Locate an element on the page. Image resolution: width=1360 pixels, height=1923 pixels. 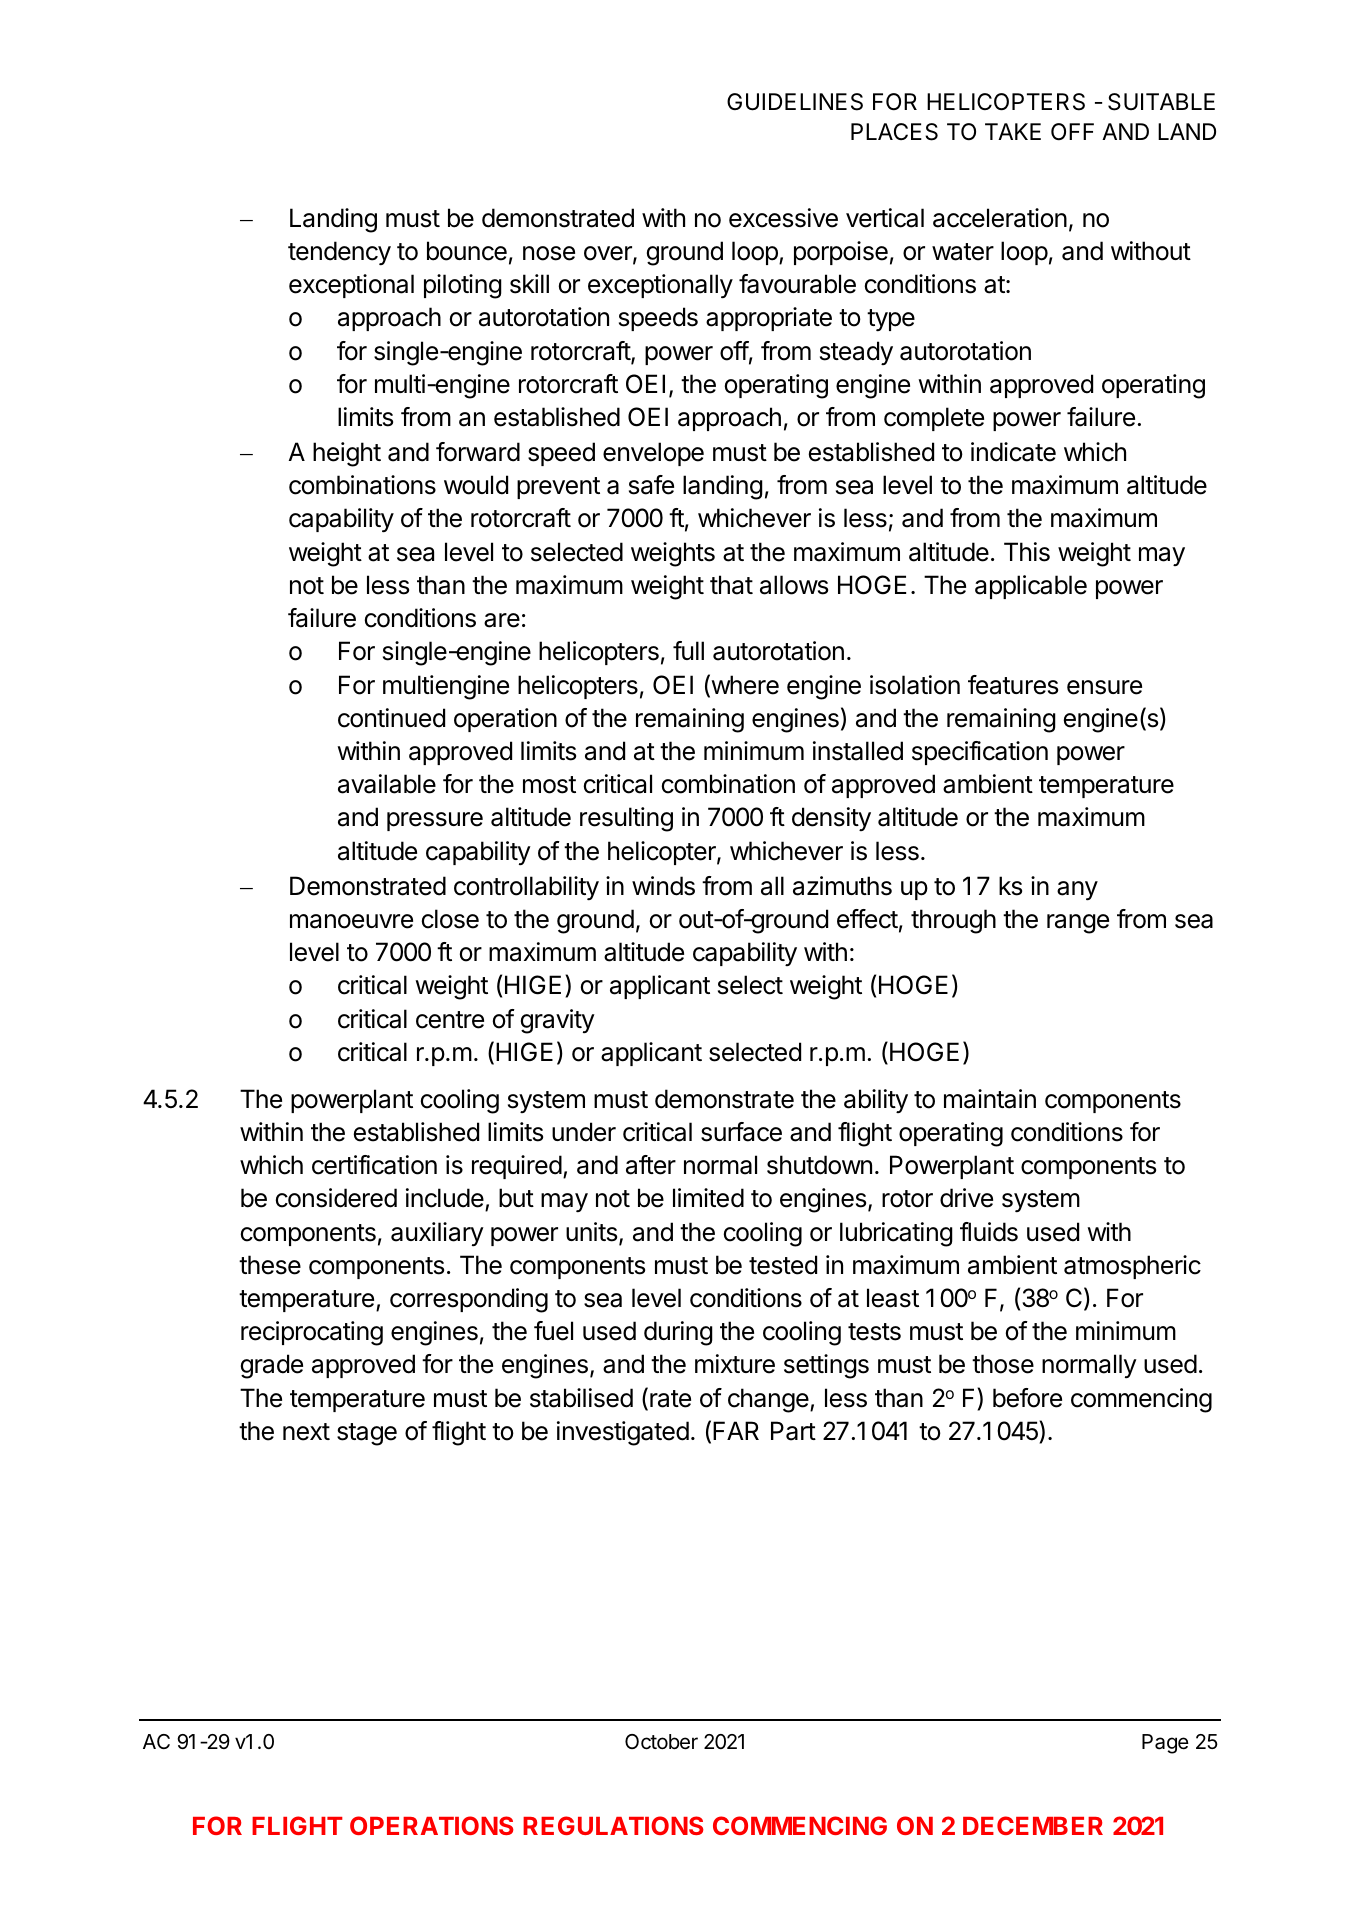
continued is located at coordinates (391, 718).
